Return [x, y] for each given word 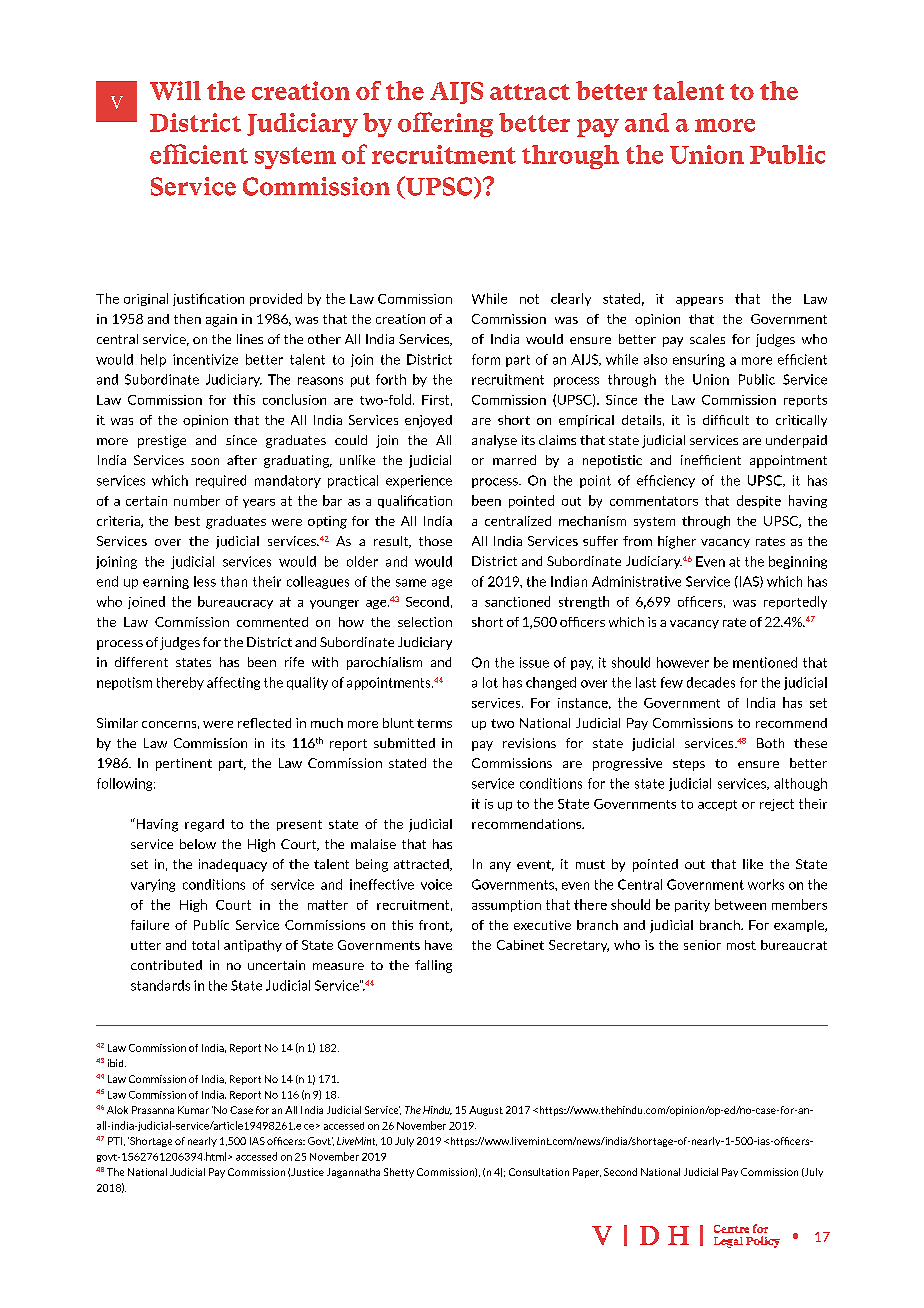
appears [699, 301]
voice [436, 884]
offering [445, 124]
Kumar [193, 1110]
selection [425, 622]
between [740, 904]
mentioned [765, 662]
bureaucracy [235, 602]
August [486, 1111]
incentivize [205, 359]
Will [175, 90]
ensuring [699, 360]
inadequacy [233, 865]
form [486, 359]
